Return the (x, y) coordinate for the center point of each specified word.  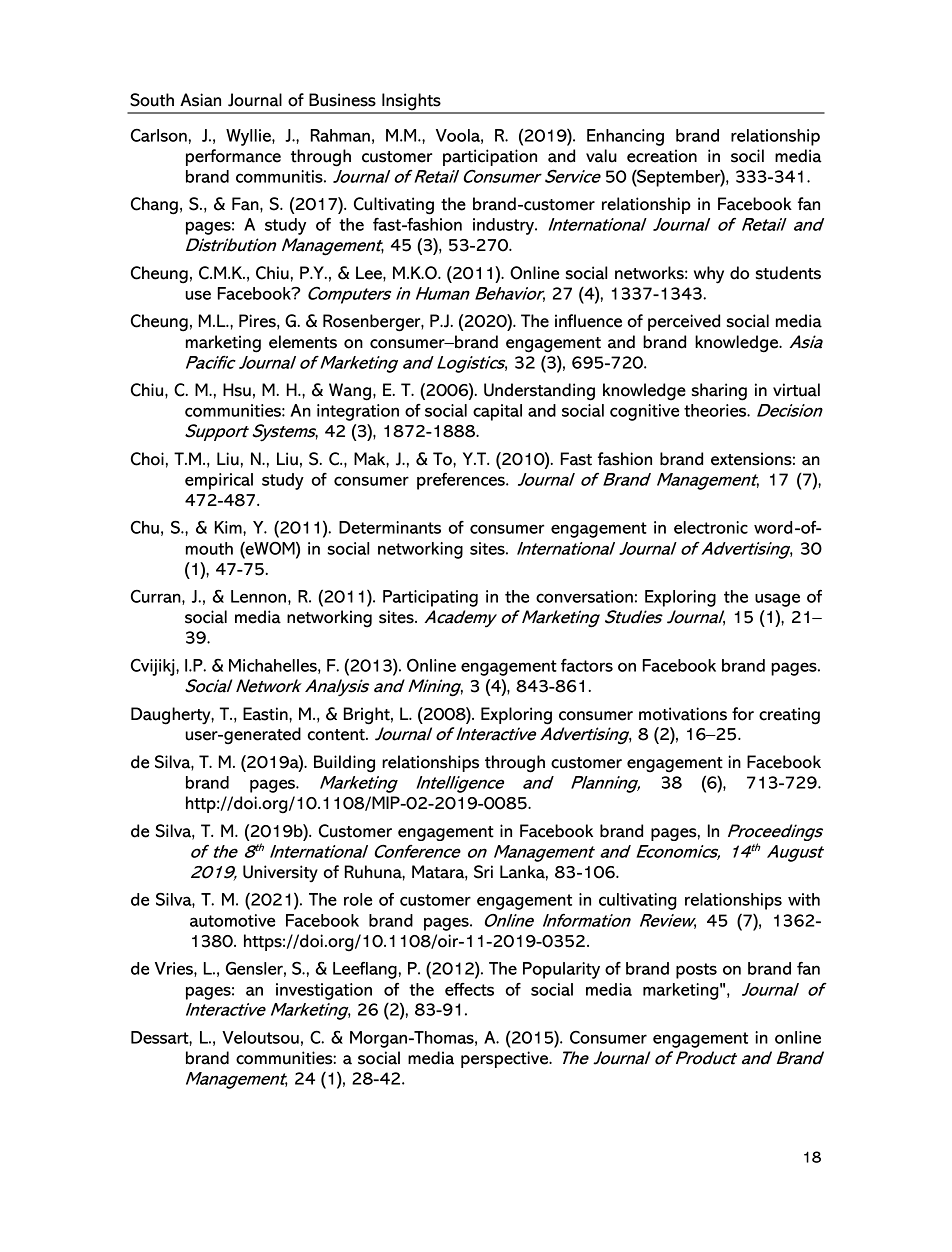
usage (777, 600)
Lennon (260, 597)
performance (233, 157)
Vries (175, 969)
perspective (506, 1059)
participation (490, 157)
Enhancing (625, 137)
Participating (430, 598)
